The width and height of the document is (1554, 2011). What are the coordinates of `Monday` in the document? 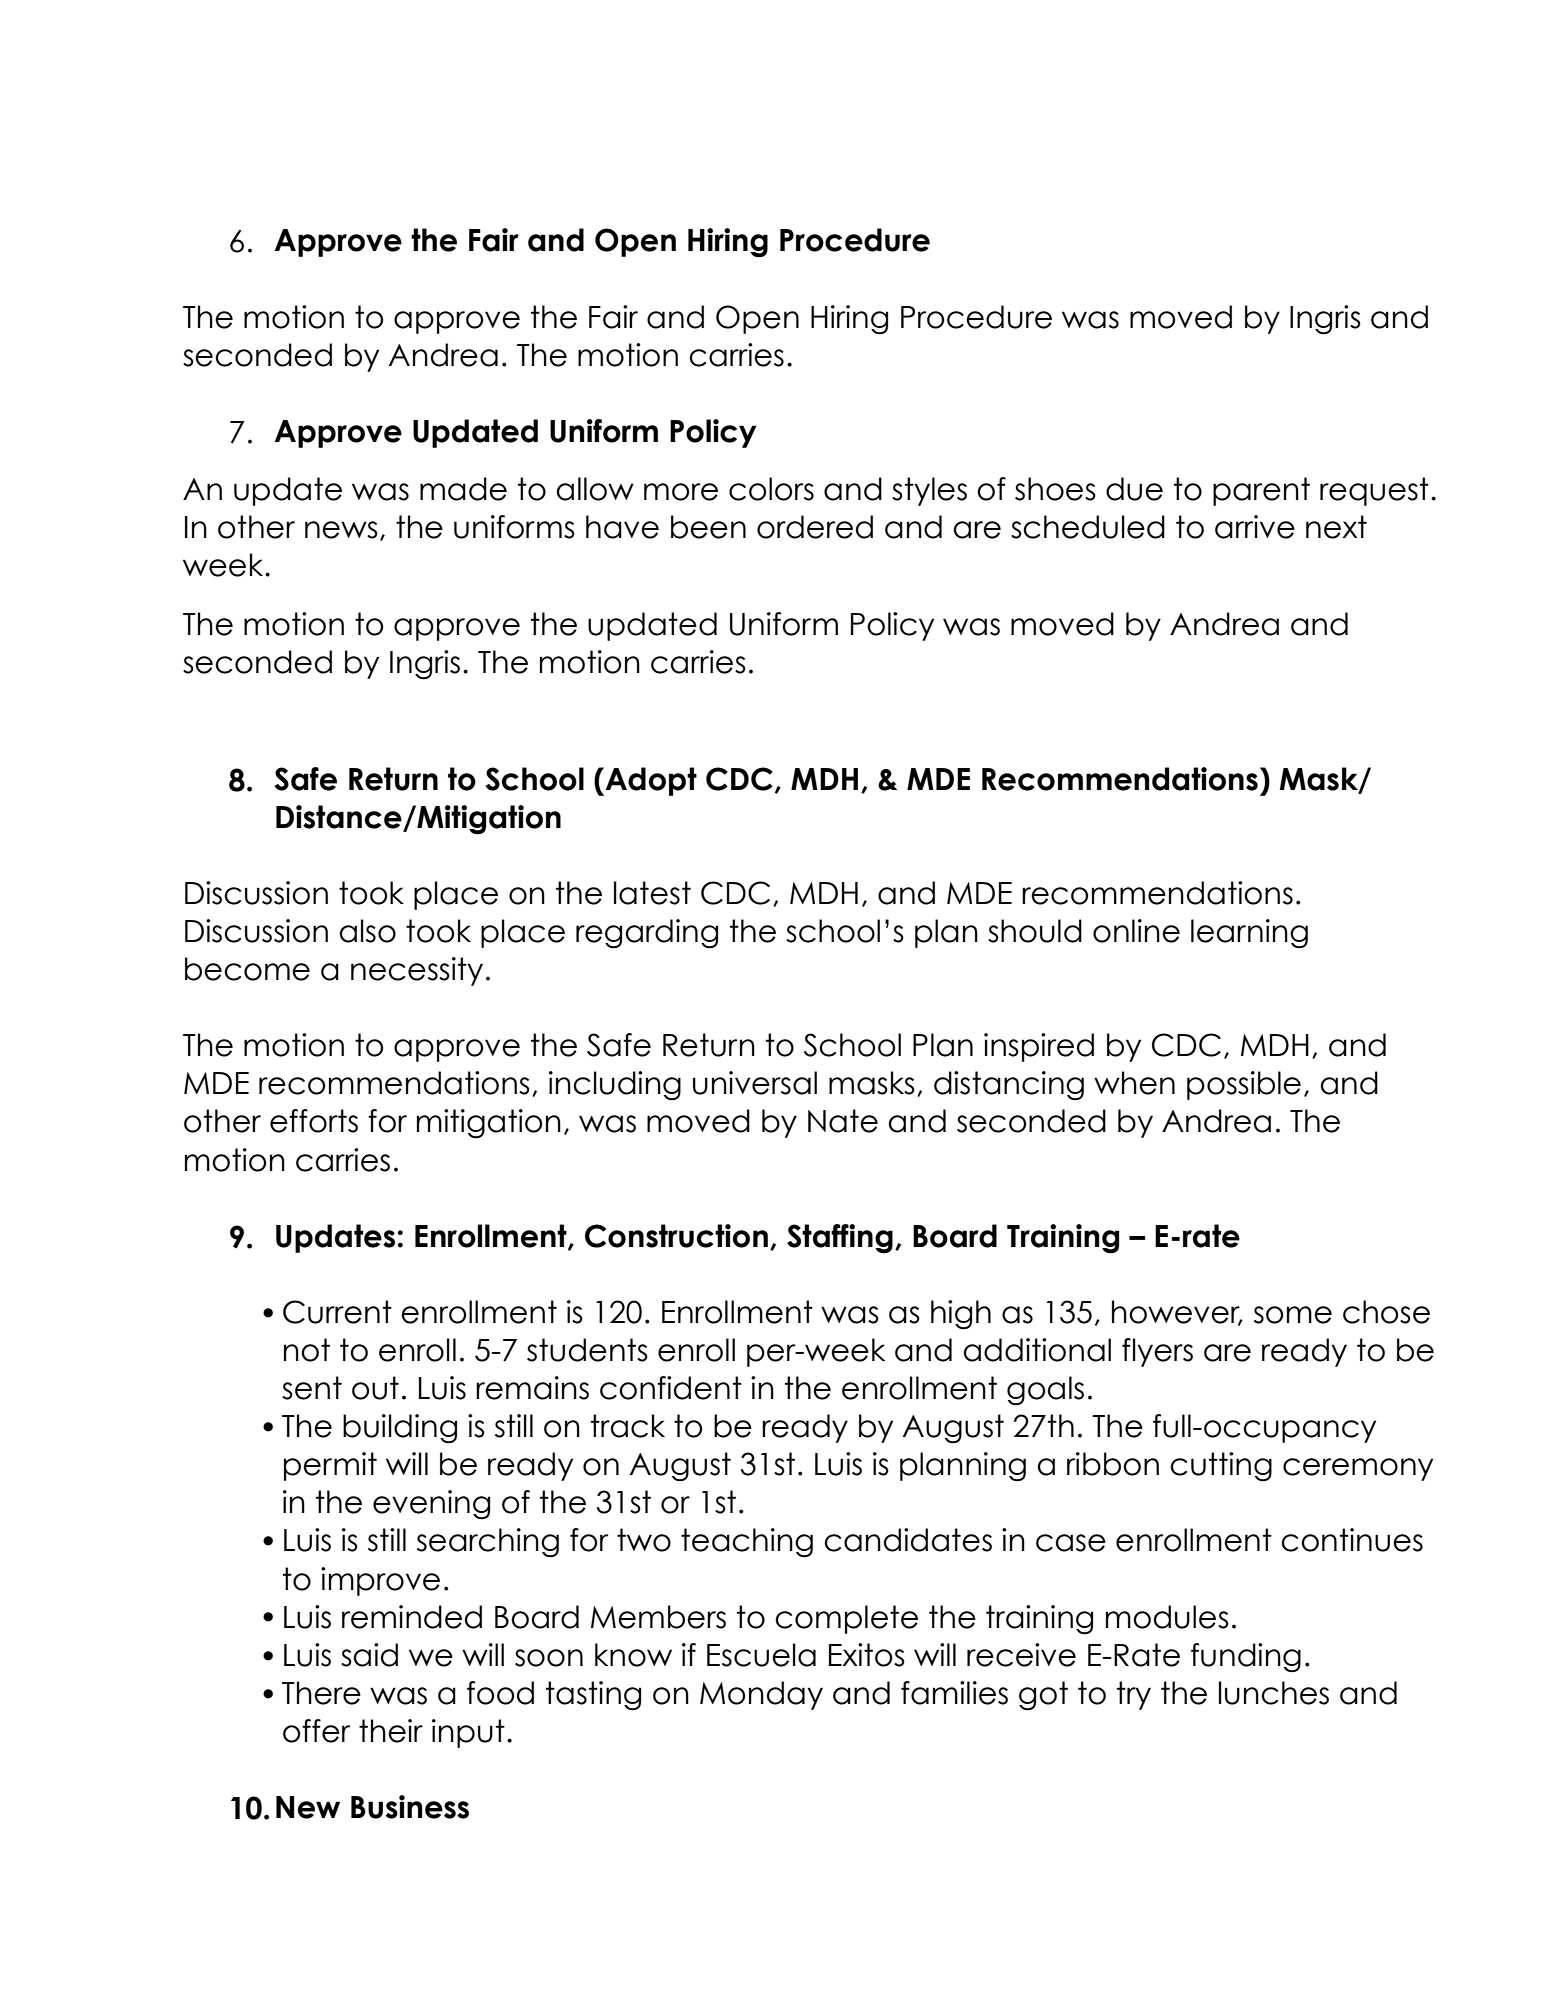 It's located at (761, 1695).
